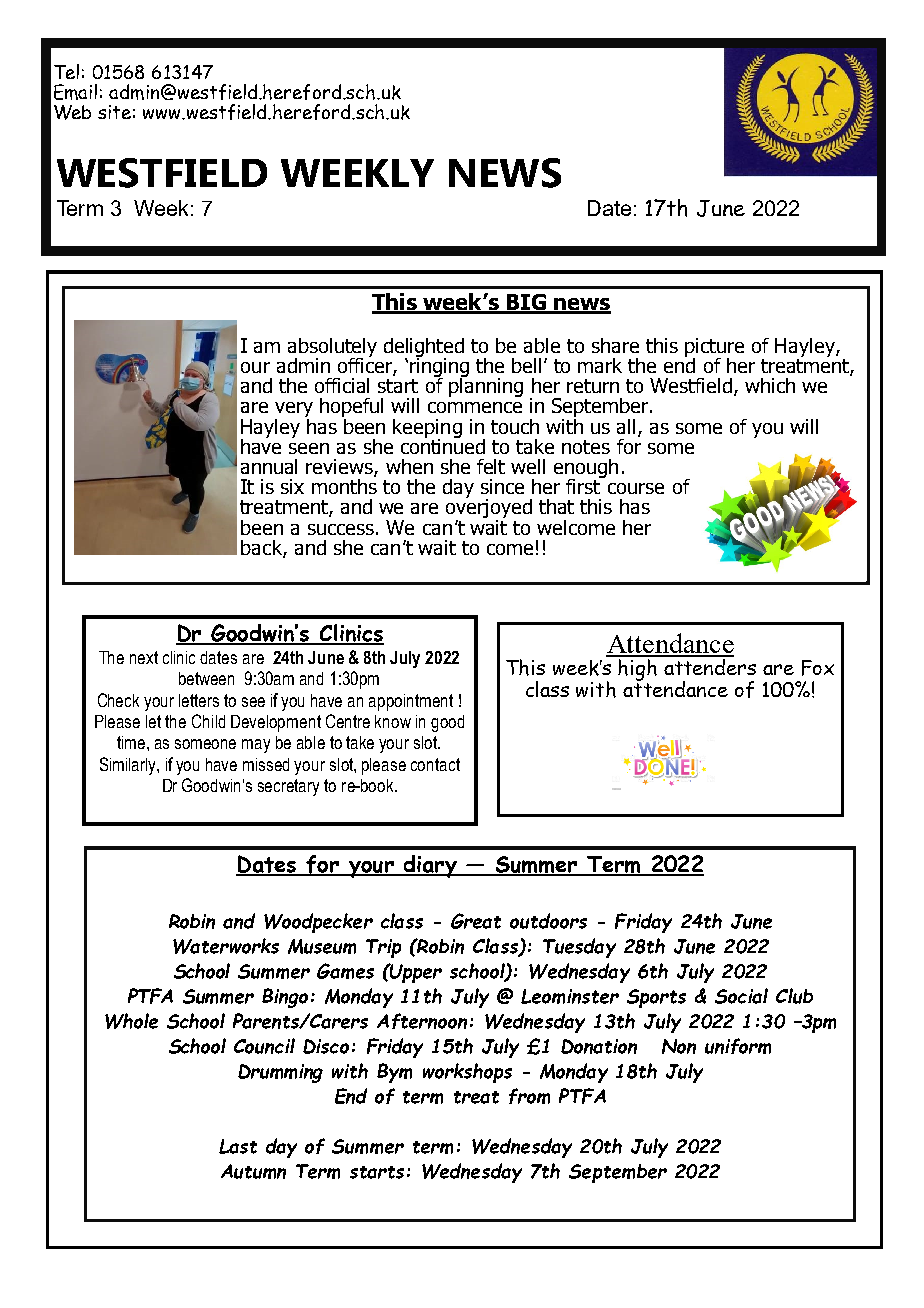  Describe the element at coordinates (738, 1046) in the image. I see `uniform` at that location.
